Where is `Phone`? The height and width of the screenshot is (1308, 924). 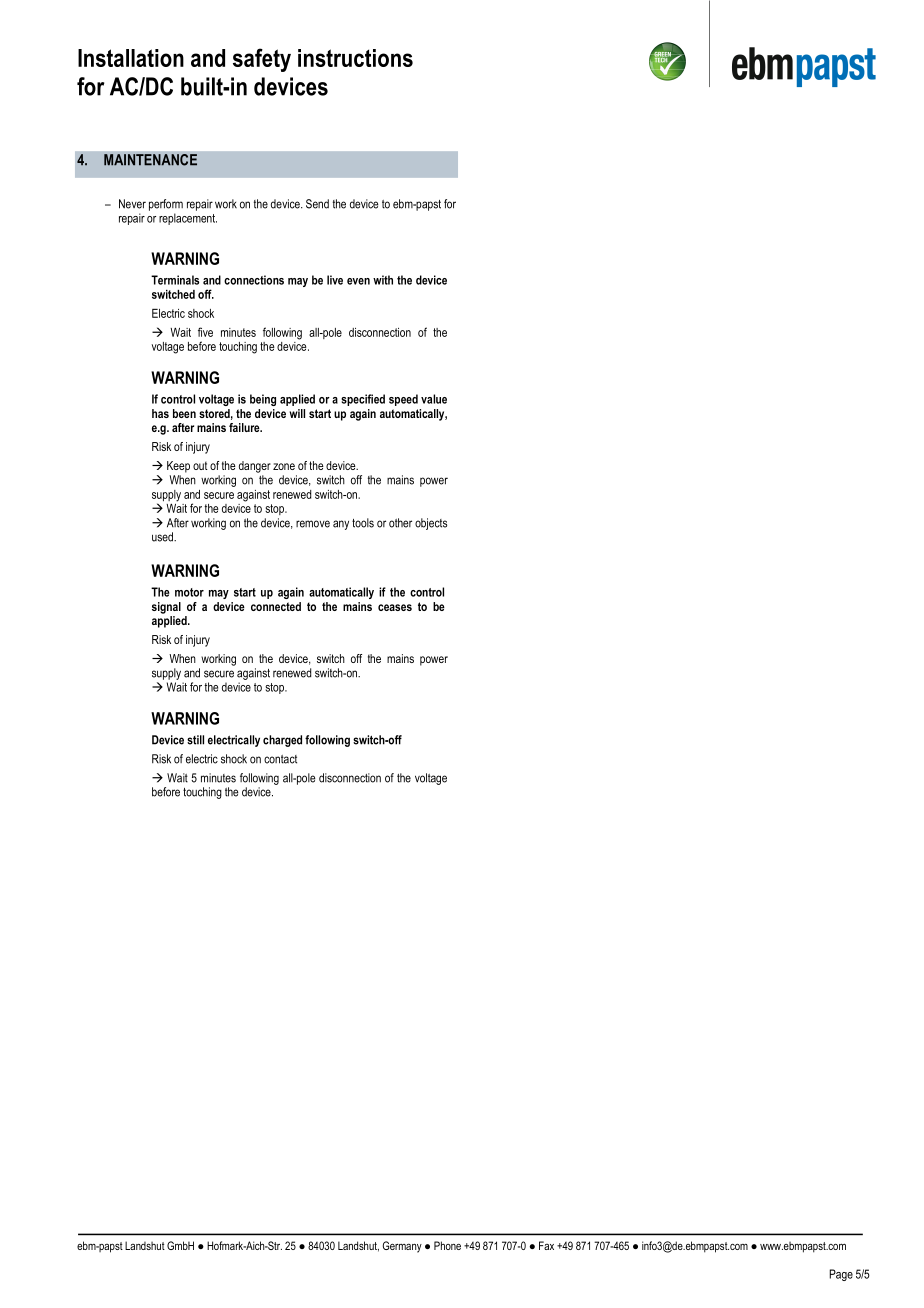 Phone is located at coordinates (447, 1245).
